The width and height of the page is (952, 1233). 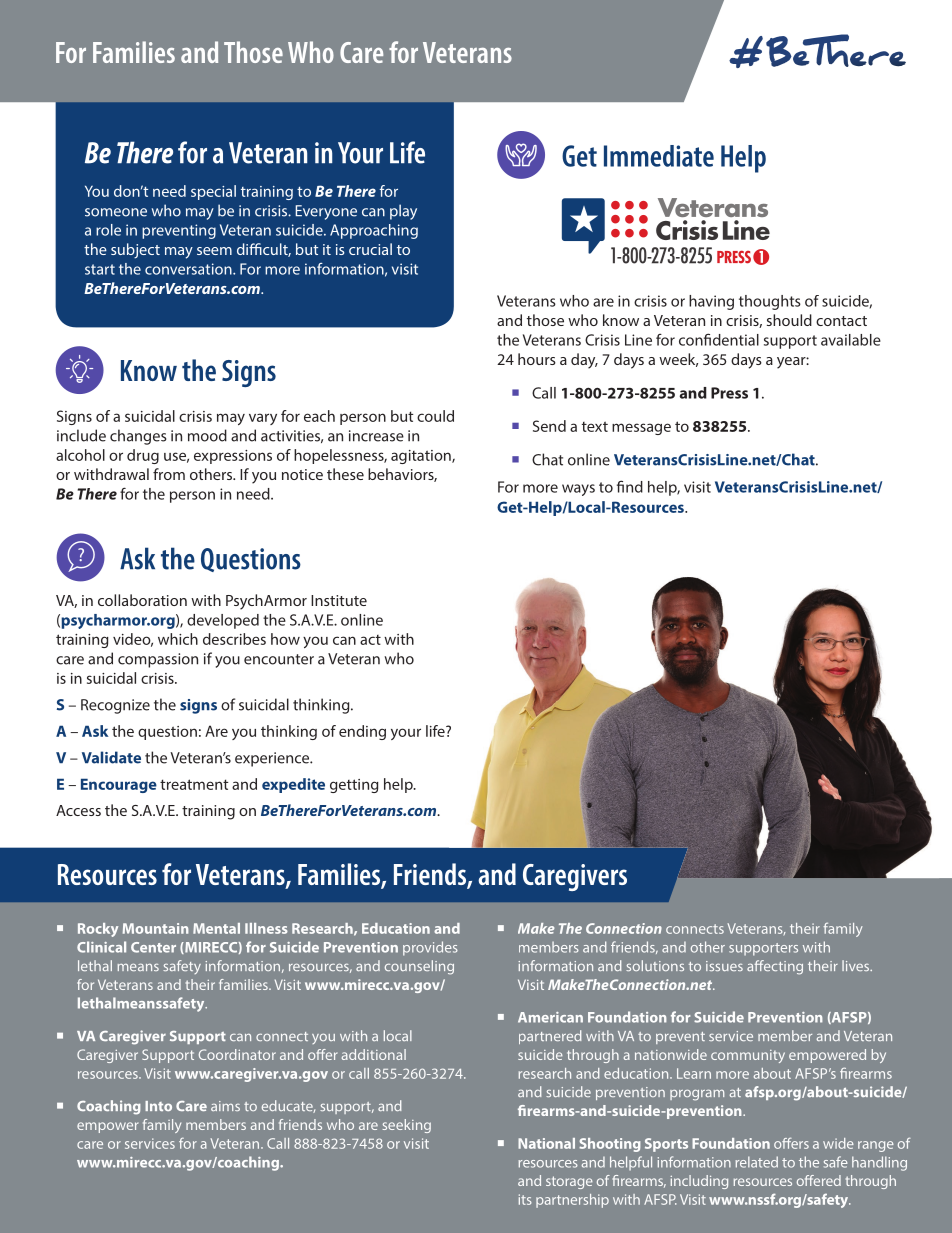 I want to click on Immediate, so click(x=659, y=156).
